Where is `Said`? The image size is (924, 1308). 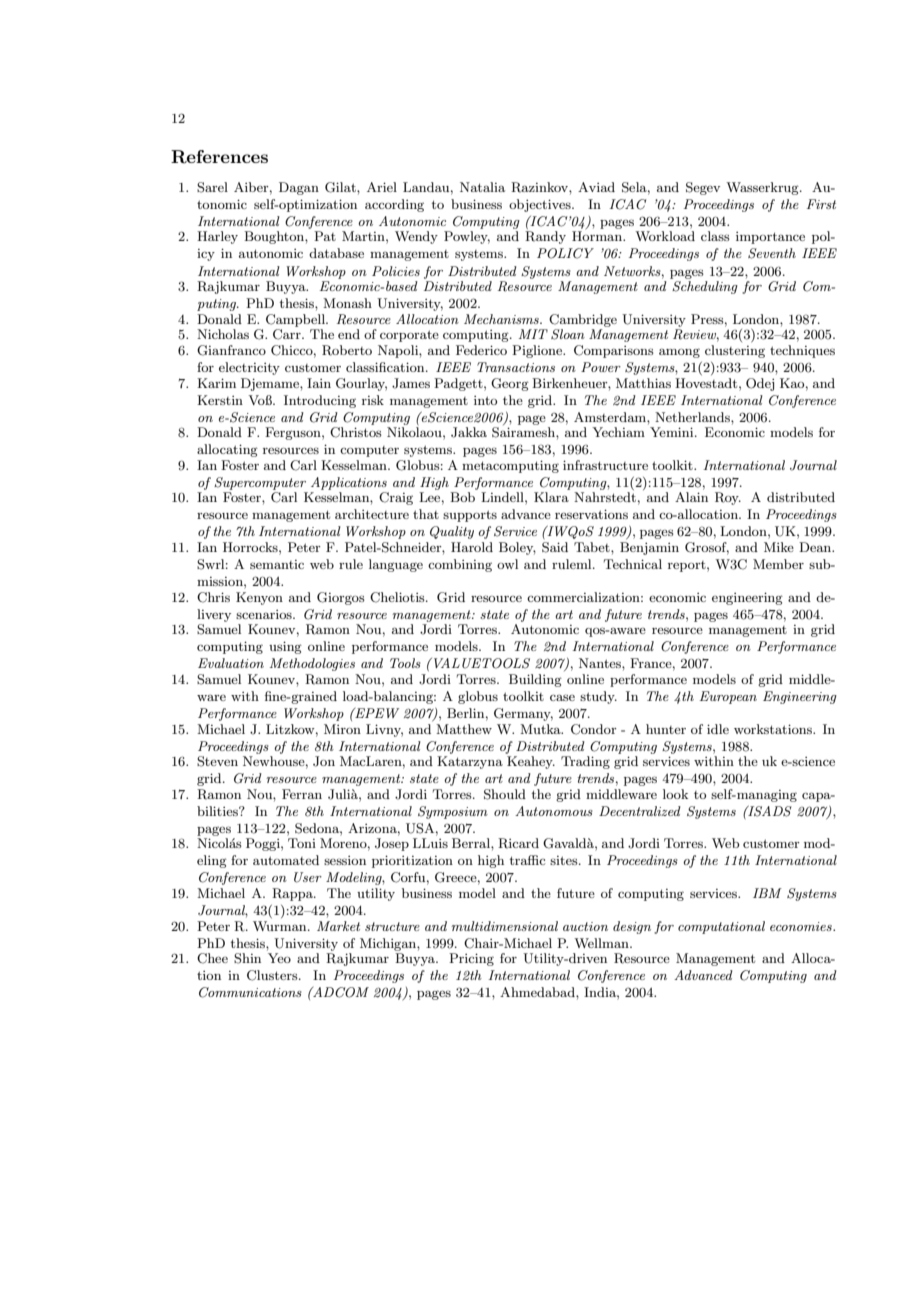 Said is located at coordinates (555, 547).
